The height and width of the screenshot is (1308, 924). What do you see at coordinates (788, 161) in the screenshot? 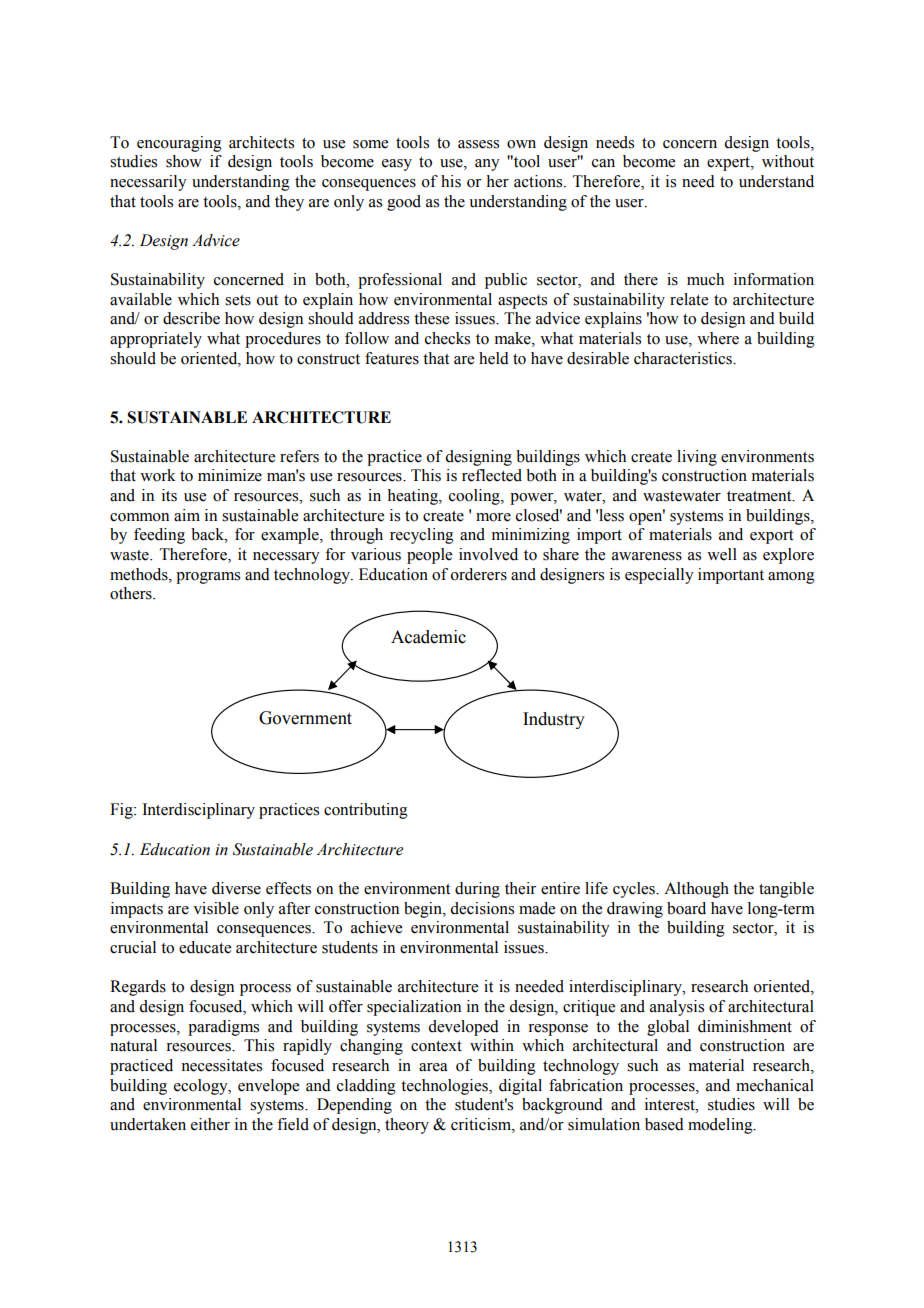
I see `without` at bounding box center [788, 161].
